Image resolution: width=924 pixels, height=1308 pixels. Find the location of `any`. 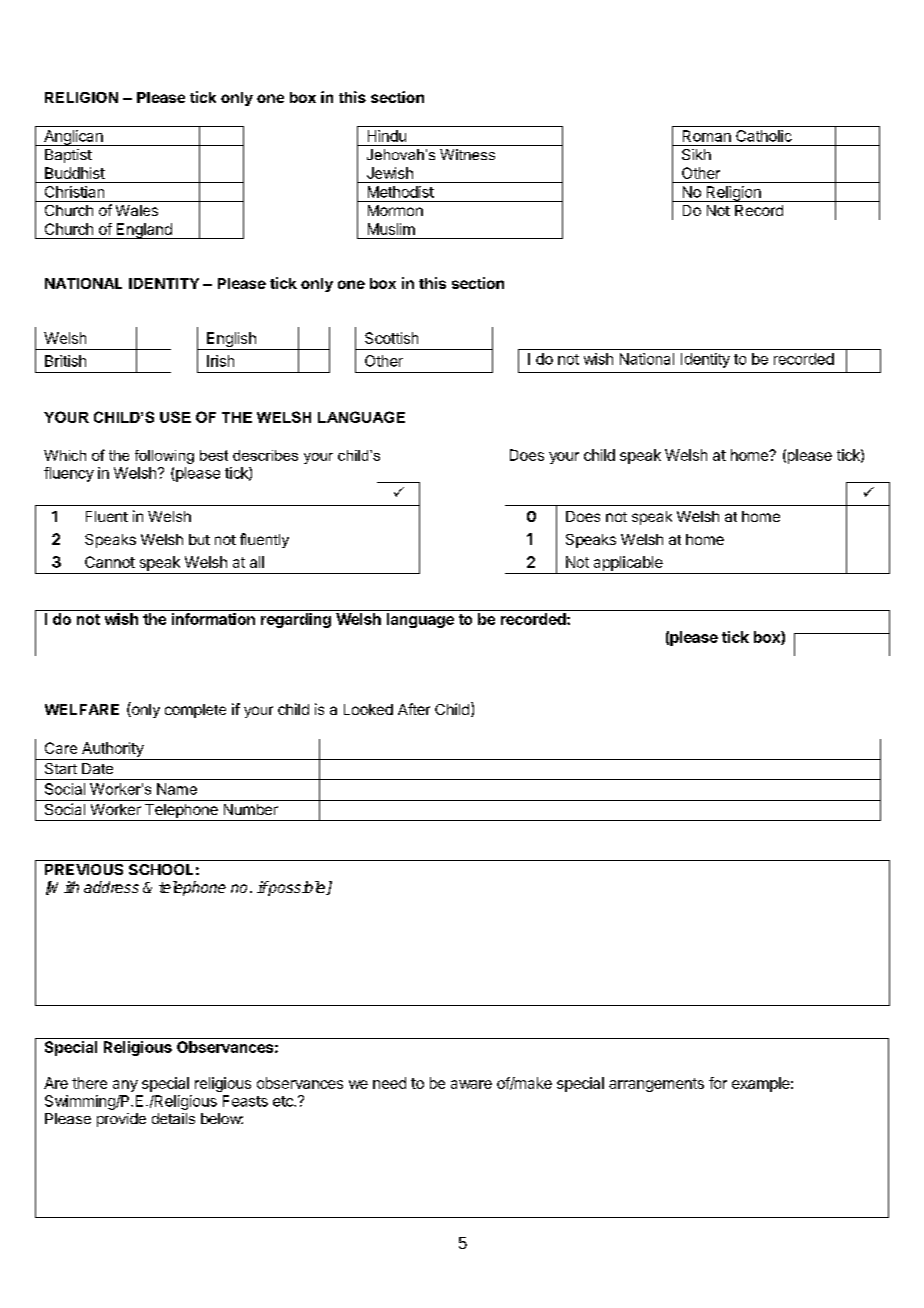

any is located at coordinates (125, 1086).
